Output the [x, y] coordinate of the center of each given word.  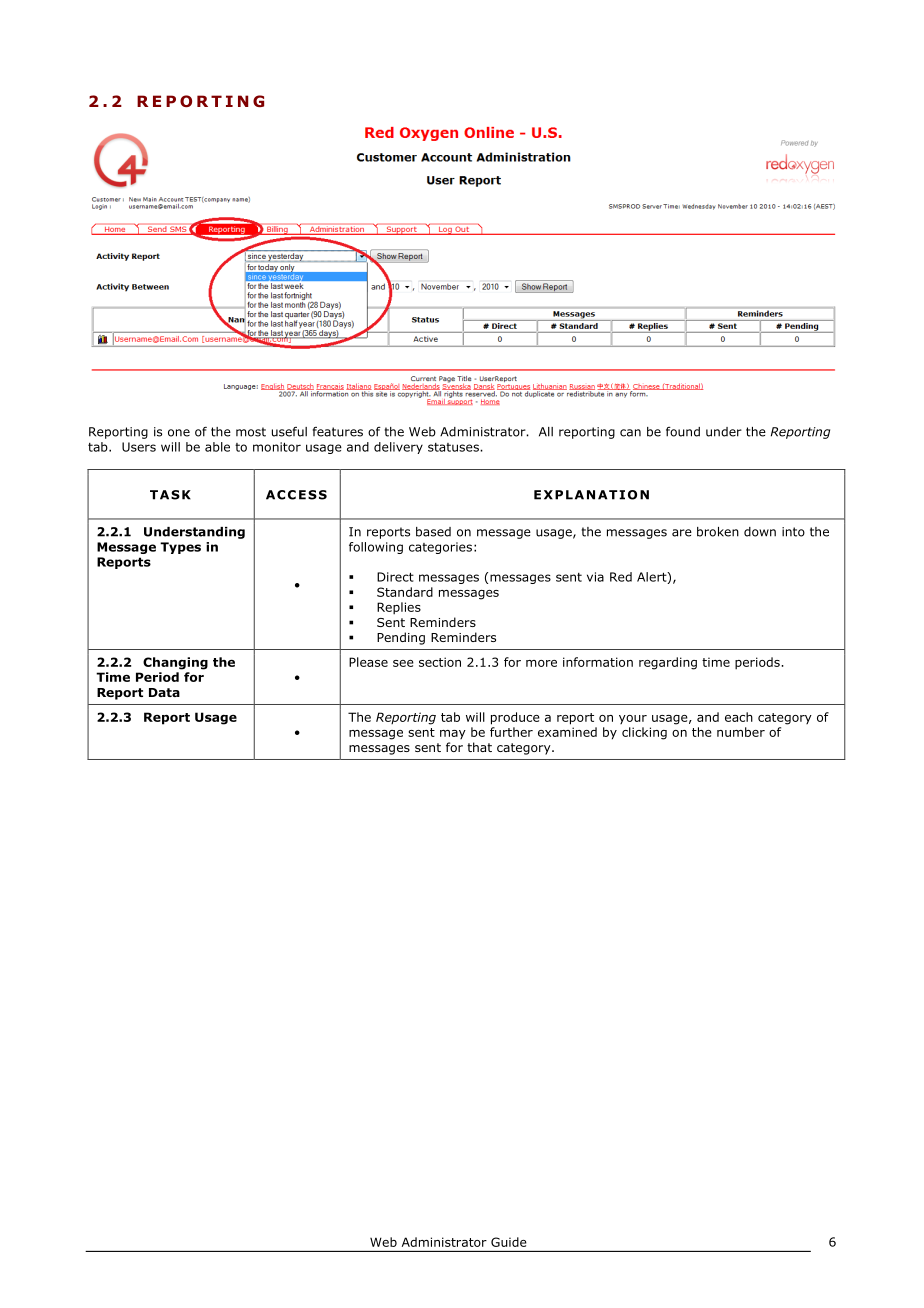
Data [164, 692]
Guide [509, 1242]
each [739, 717]
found [683, 432]
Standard [405, 592]
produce [515, 718]
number [741, 732]
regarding [668, 663]
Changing [175, 663]
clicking [644, 733]
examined [567, 732]
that [479, 747]
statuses [454, 447]
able [217, 447]
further [511, 732]
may [453, 734]
